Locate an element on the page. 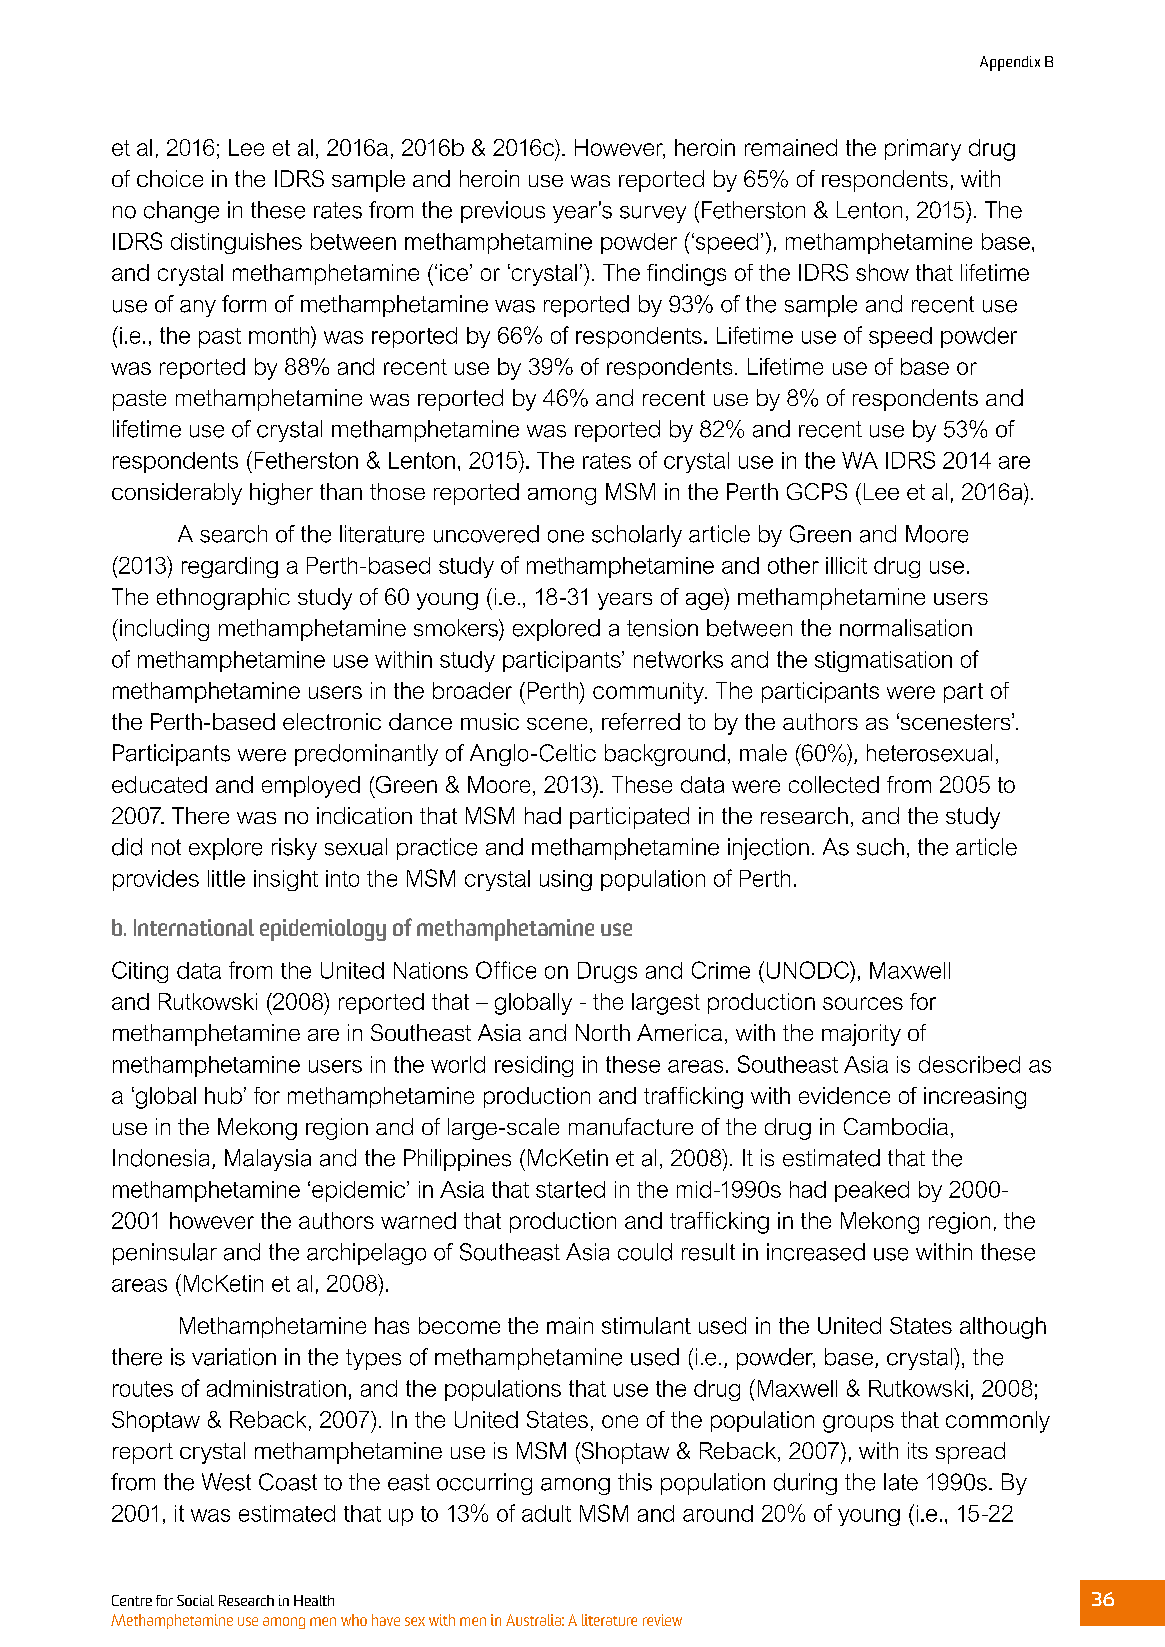 This image has width=1165, height=1647. illicit is located at coordinates (846, 565).
